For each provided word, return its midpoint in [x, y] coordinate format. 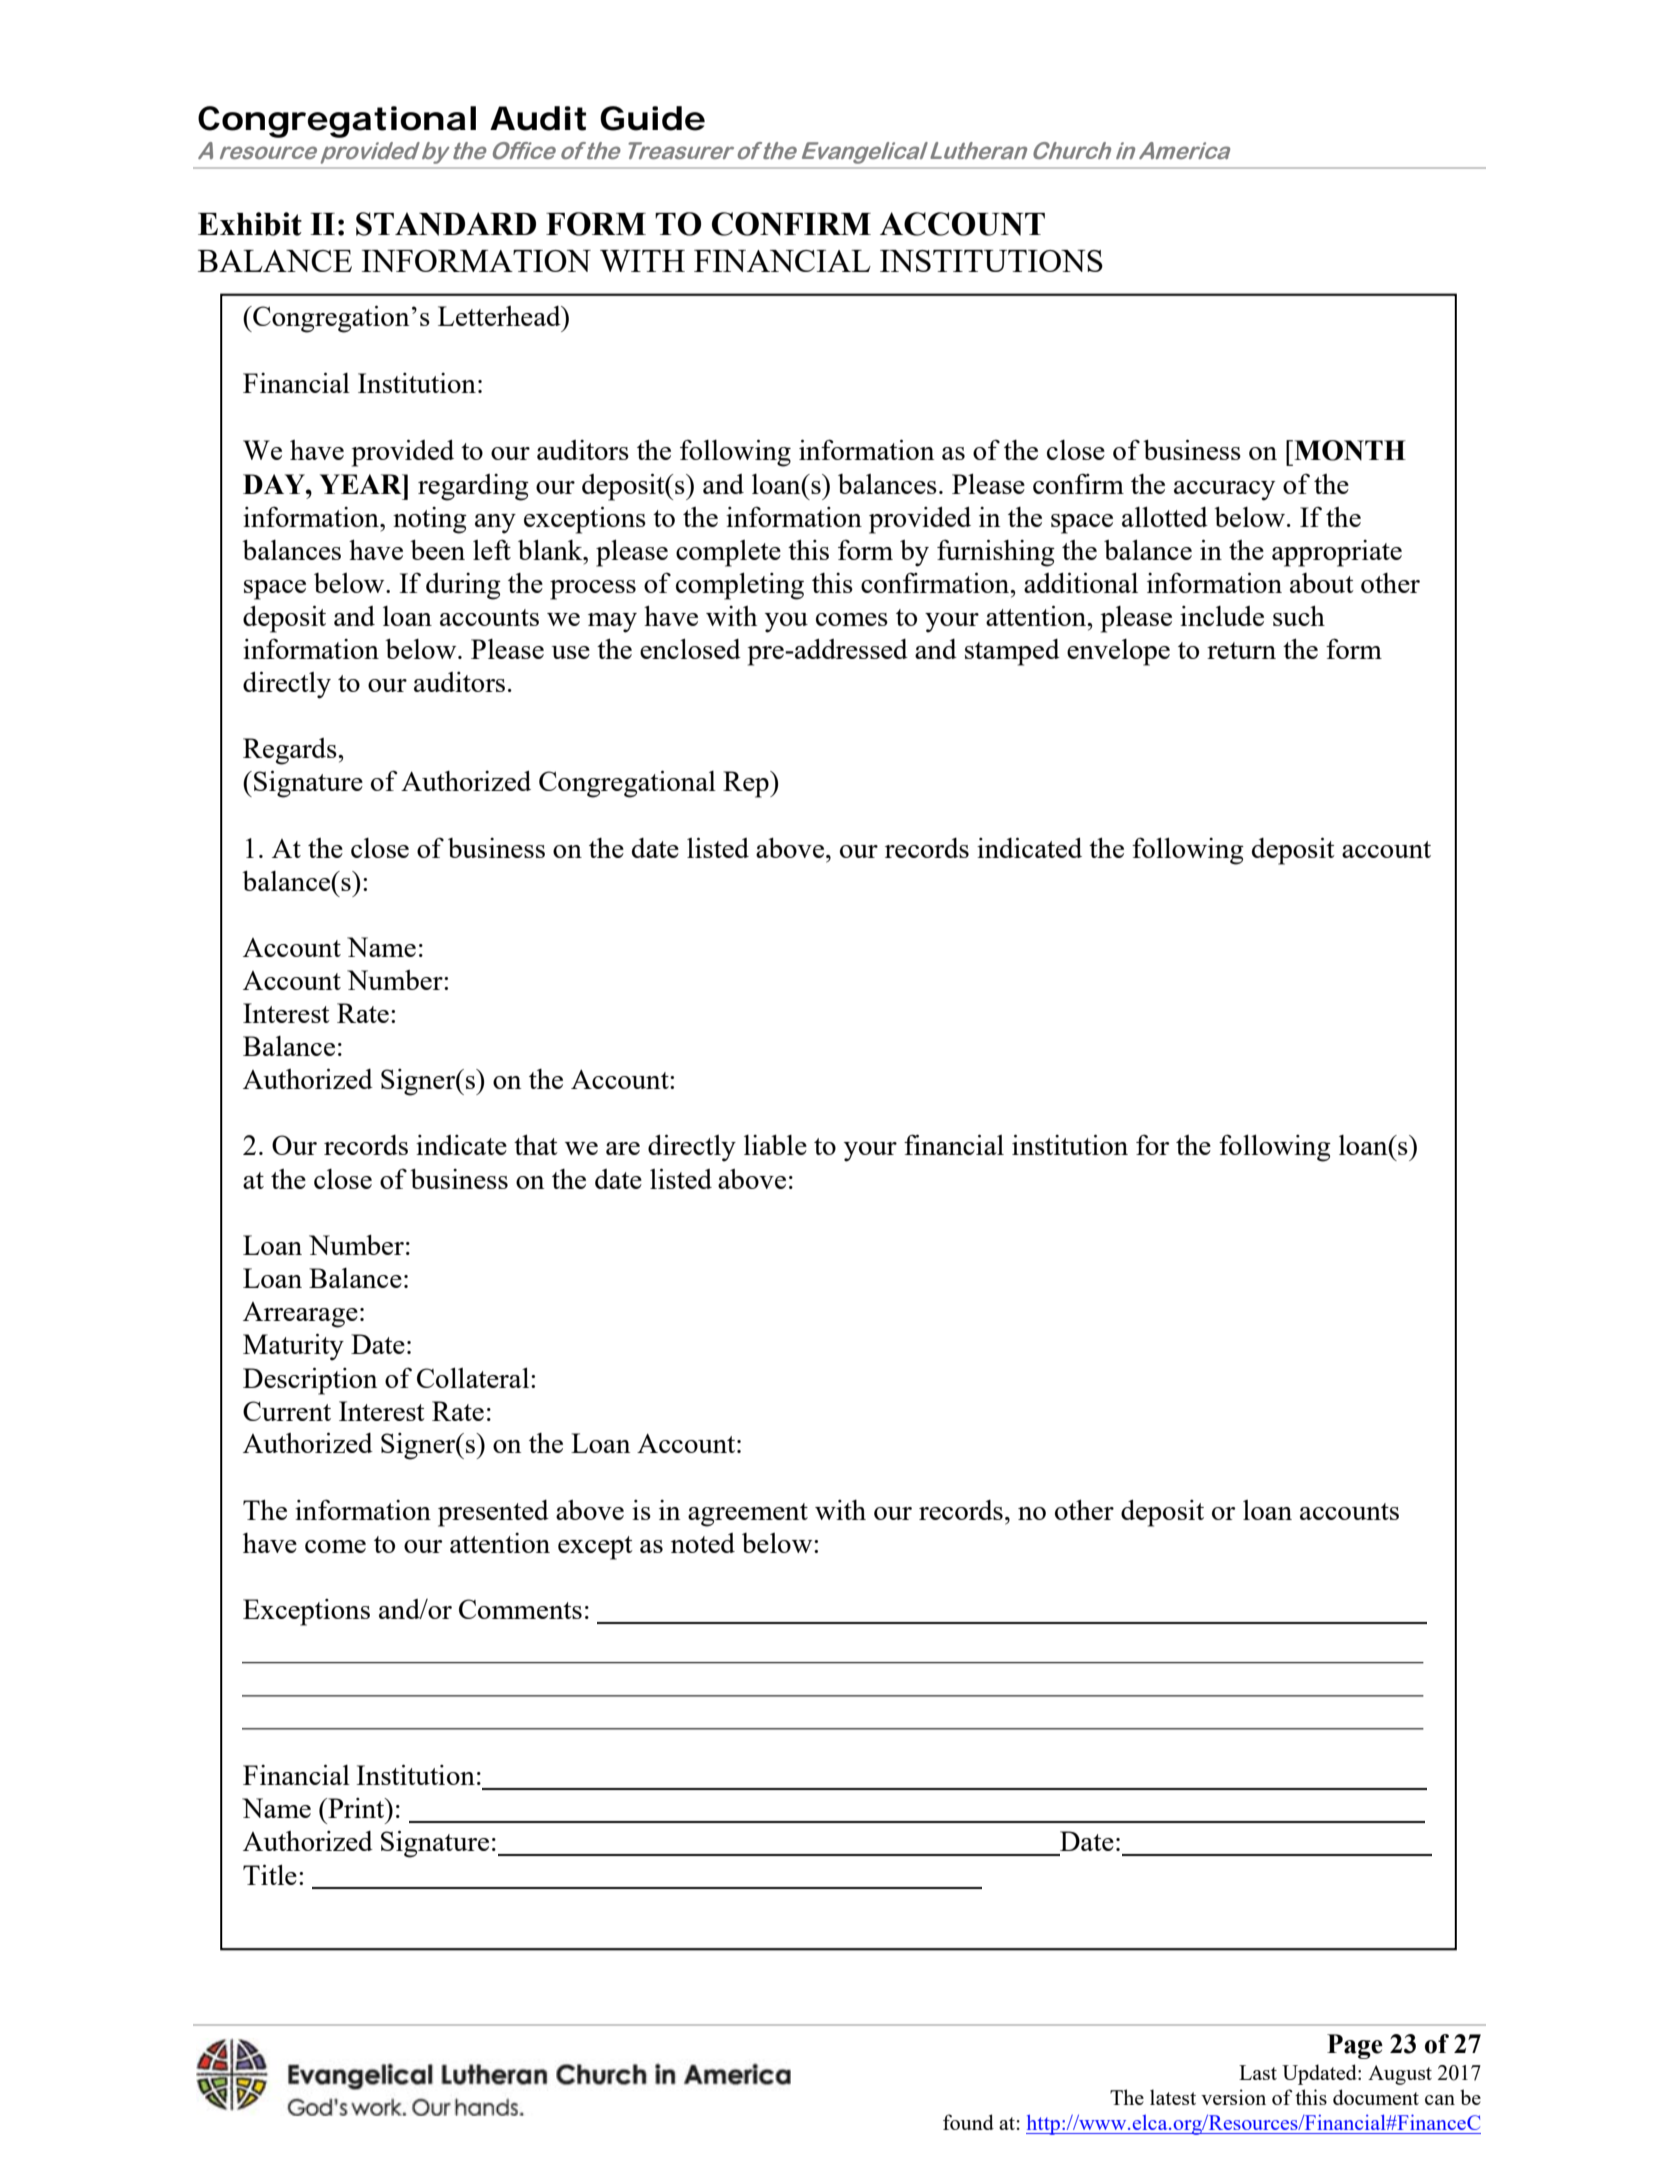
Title [270, 1874]
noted [703, 1543]
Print [356, 1808]
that [536, 1144]
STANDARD [446, 224]
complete [728, 553]
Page [1355, 2046]
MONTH [1349, 450]
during [463, 586]
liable [775, 1144]
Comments [520, 1609]
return [1241, 650]
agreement [748, 1515]
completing [740, 586]
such [1299, 615]
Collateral [474, 1377]
